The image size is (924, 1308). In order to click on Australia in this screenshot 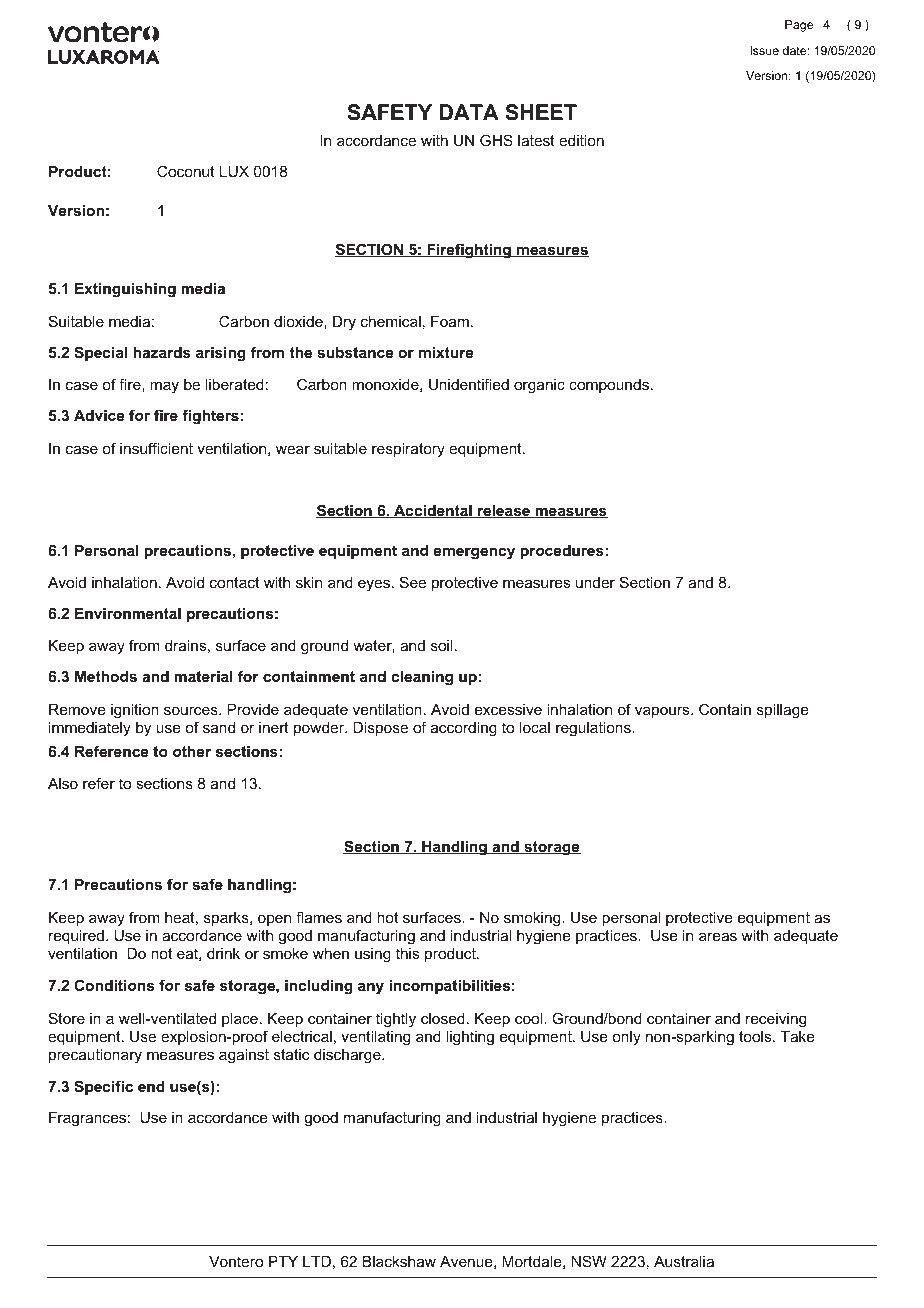, I will do `click(684, 1261)`.
